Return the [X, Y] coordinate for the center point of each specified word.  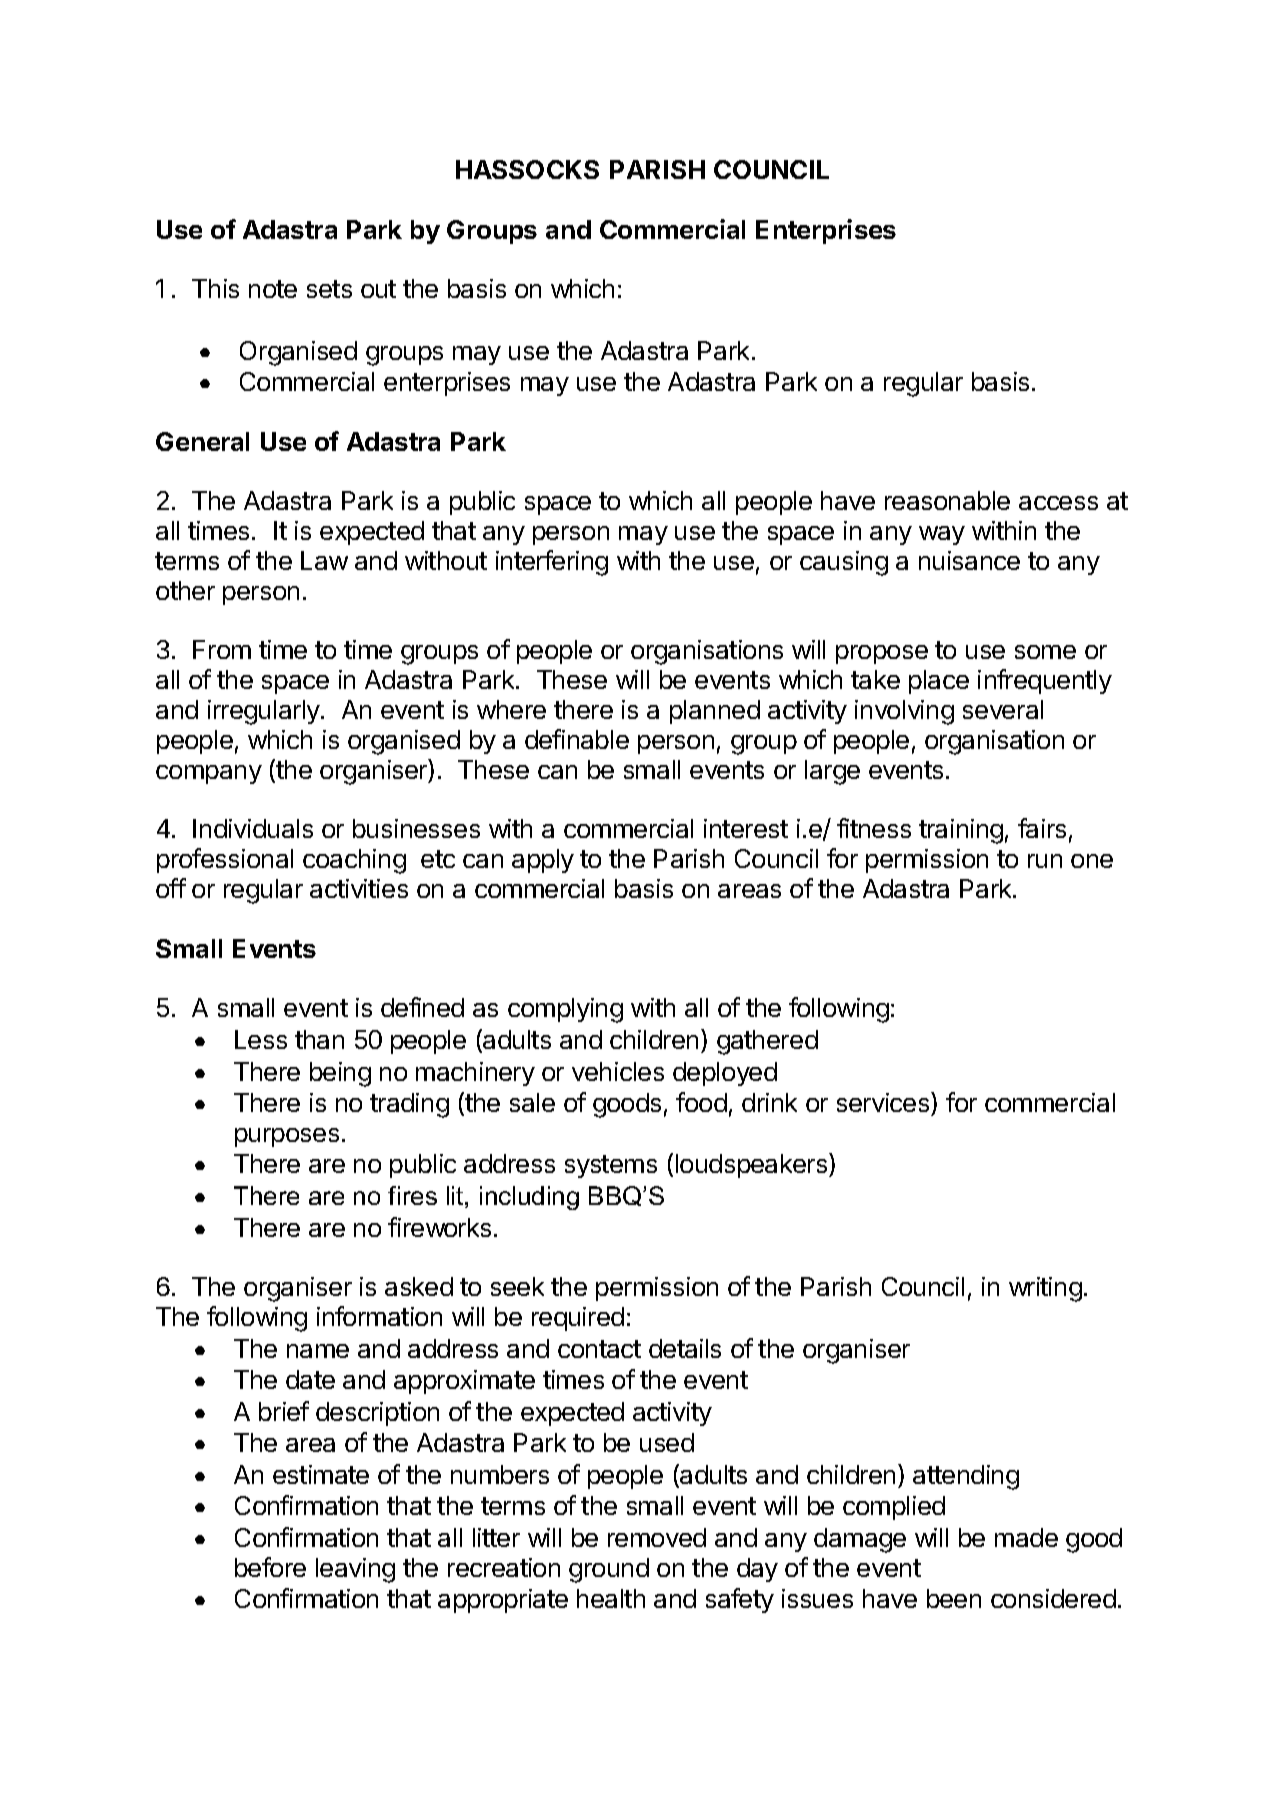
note [273, 289]
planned [715, 712]
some [1045, 652]
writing [1045, 1289]
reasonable [947, 500]
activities [359, 888]
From [222, 649]
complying [565, 1010]
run [1045, 861]
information [379, 1316]
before [270, 1567]
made [1026, 1537]
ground [609, 1570]
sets [329, 289]
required [578, 1319]
